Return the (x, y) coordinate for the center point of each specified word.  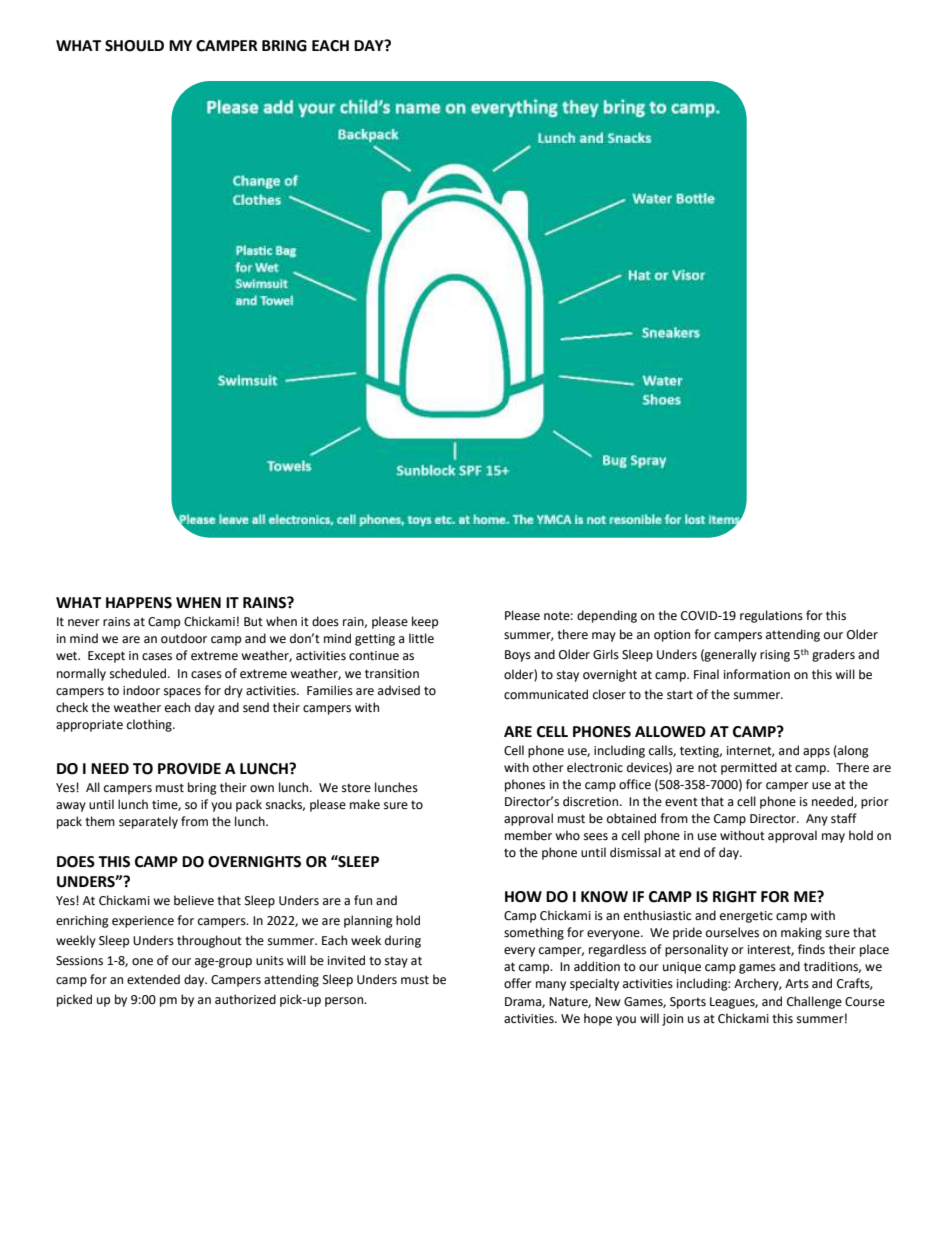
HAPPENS (139, 603)
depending (607, 616)
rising (775, 656)
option (672, 636)
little (421, 638)
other (548, 767)
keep (425, 622)
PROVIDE (189, 769)
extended (153, 979)
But (253, 621)
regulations (771, 616)
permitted (749, 768)
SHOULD (134, 46)
